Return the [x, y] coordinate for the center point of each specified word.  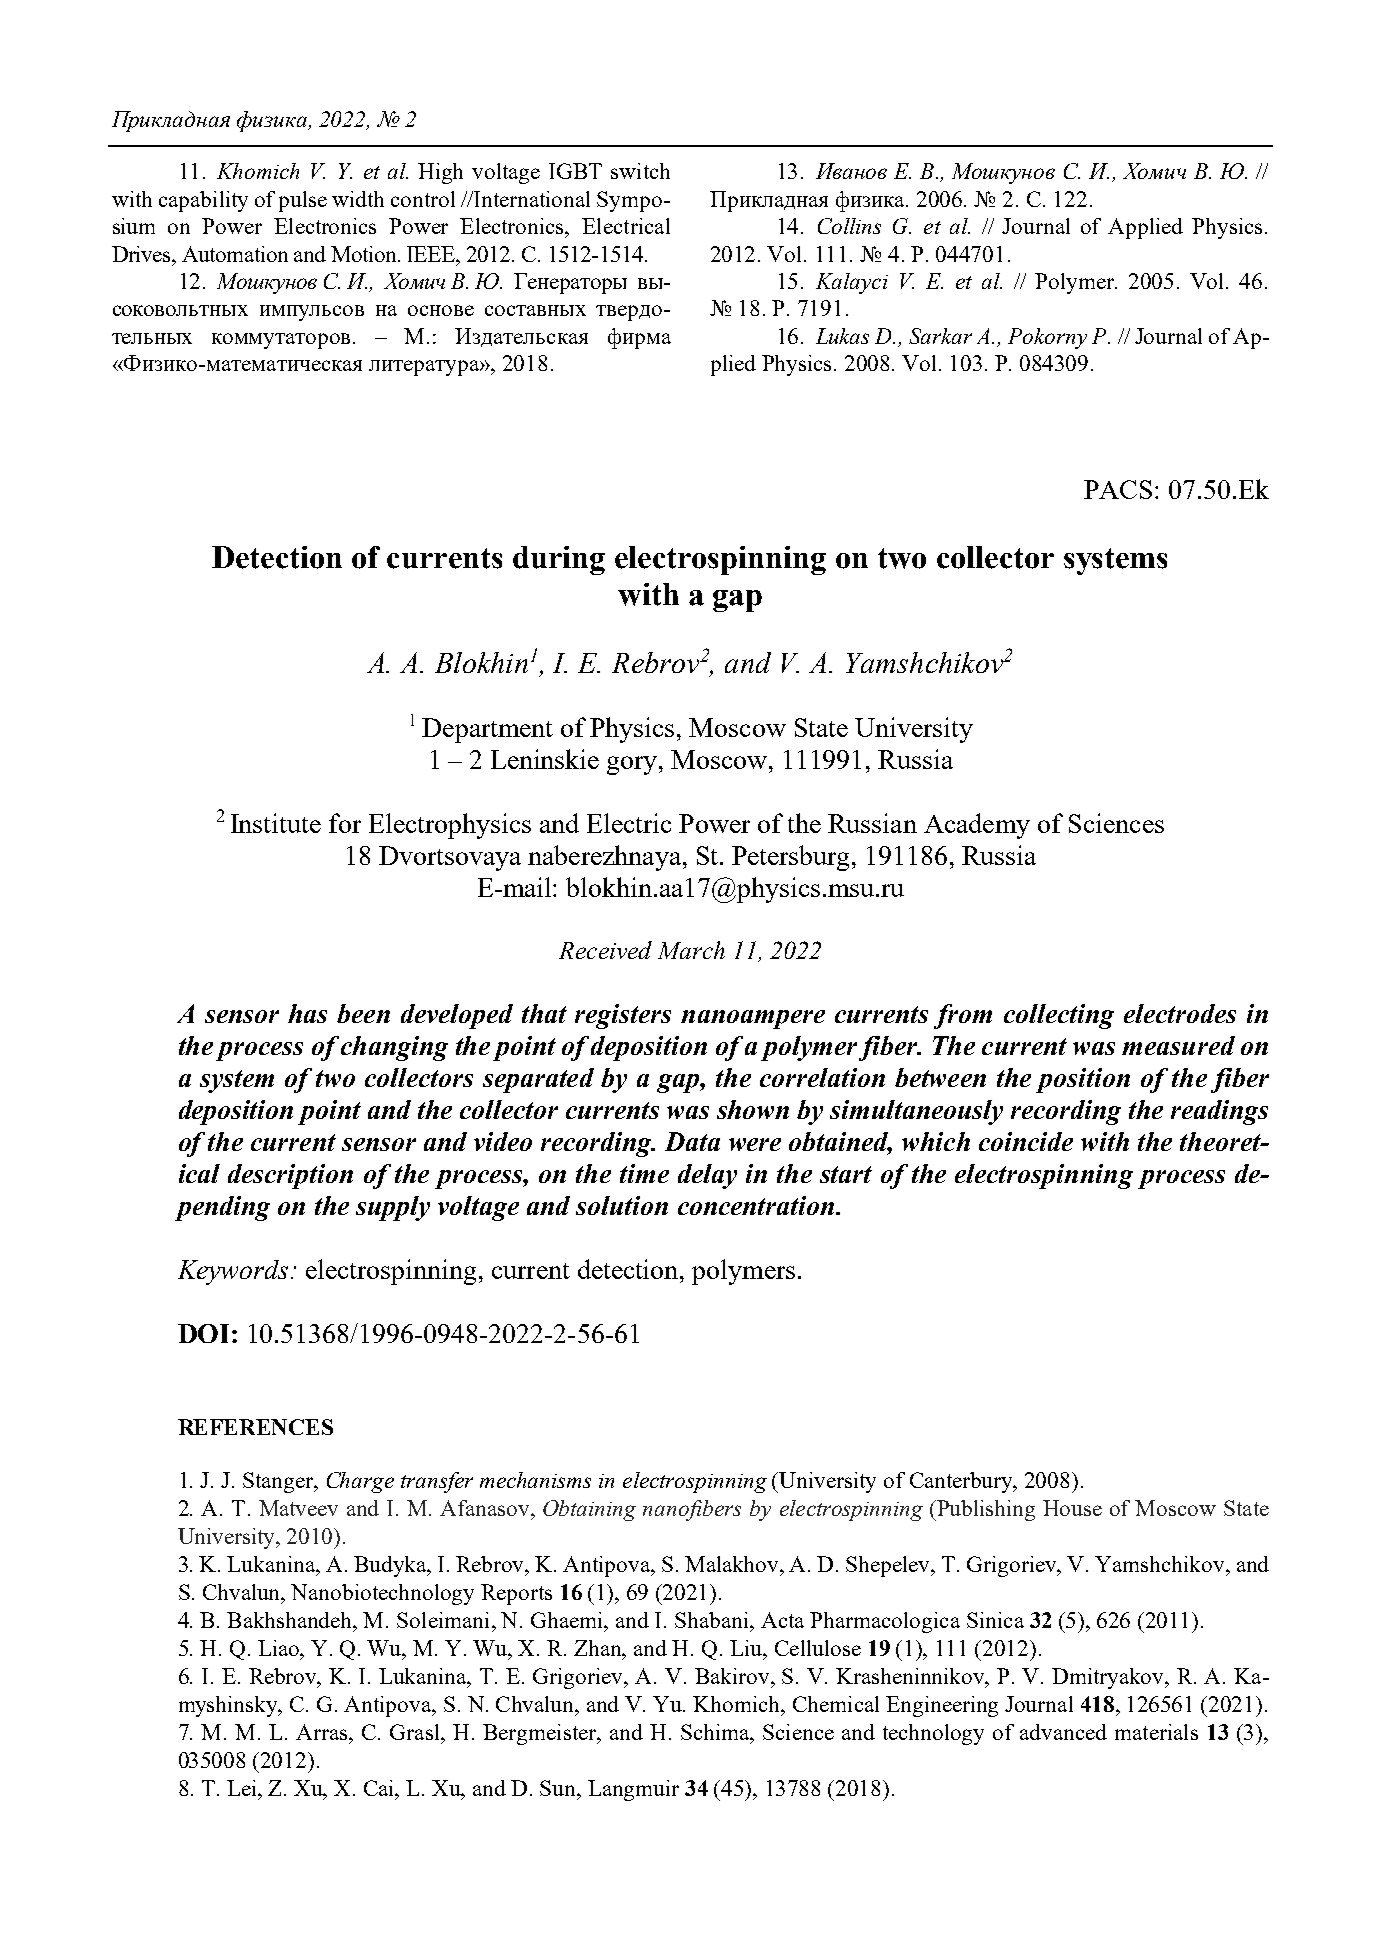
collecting [1059, 1016]
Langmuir [633, 1790]
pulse [303, 201]
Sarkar [940, 336]
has [307, 1013]
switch [640, 171]
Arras [323, 1732]
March [691, 950]
